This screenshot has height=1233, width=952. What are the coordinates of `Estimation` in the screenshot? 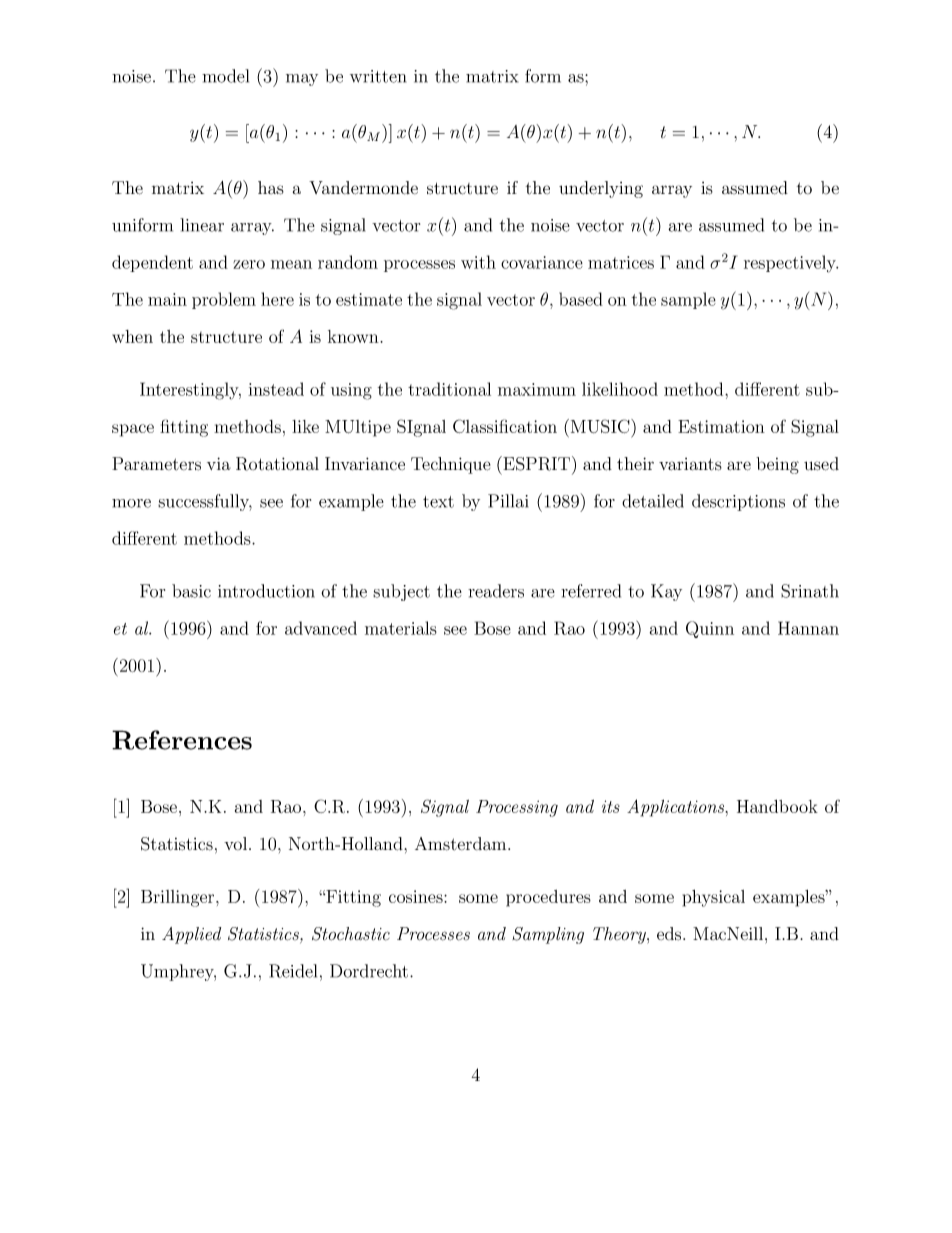 It's located at (721, 426).
